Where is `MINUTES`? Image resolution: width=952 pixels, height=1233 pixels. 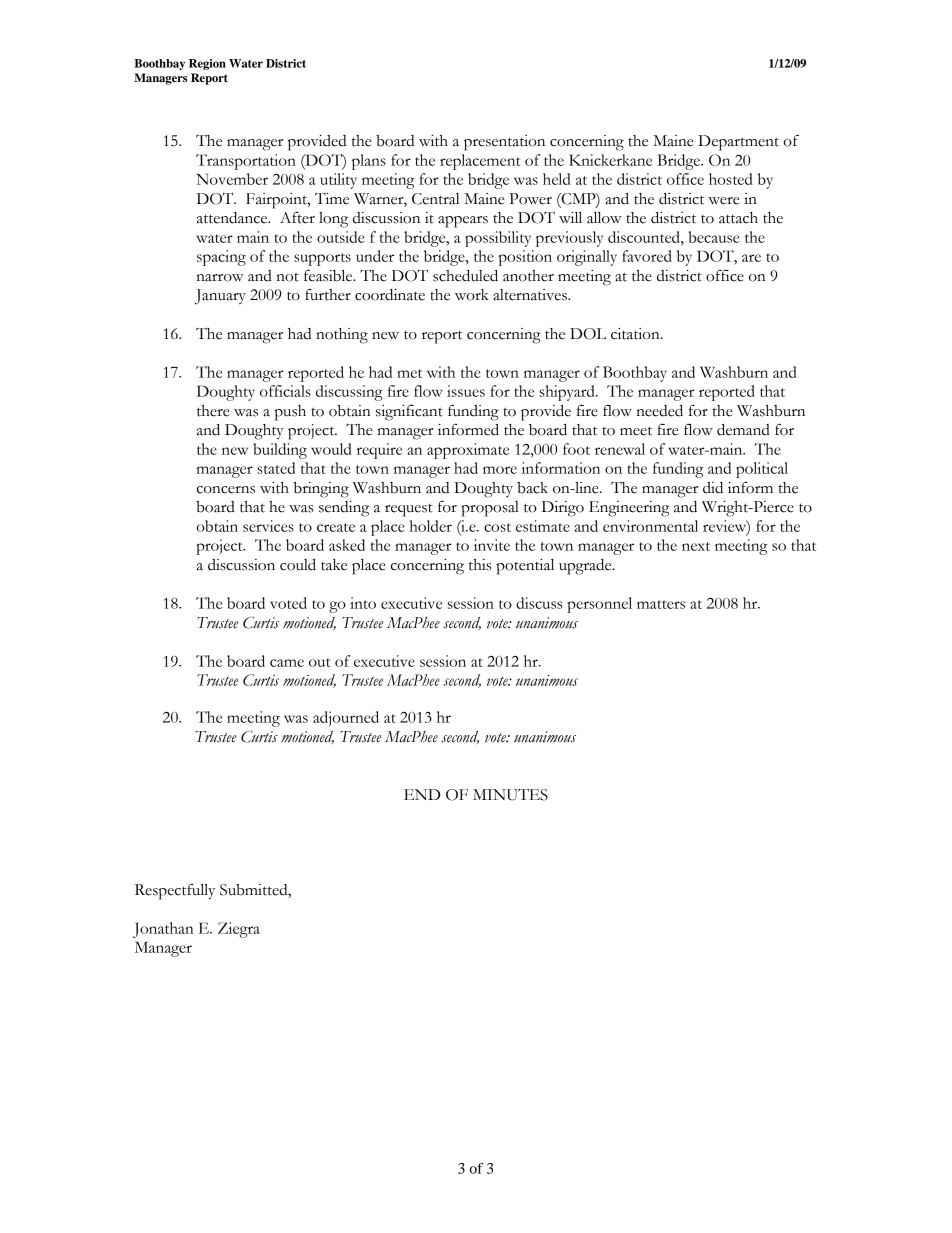
MINUTES is located at coordinates (510, 794).
